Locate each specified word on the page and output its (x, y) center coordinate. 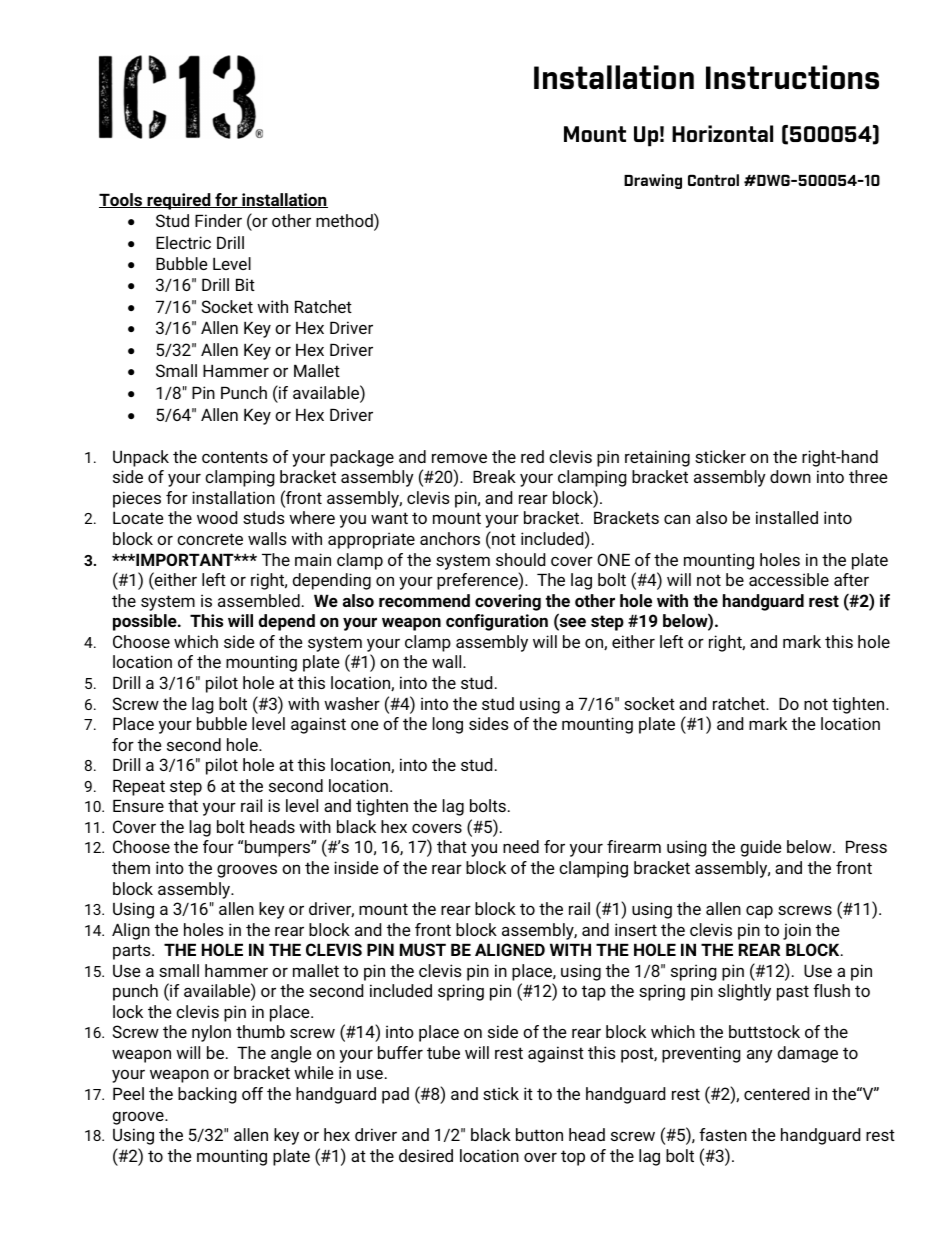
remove (459, 458)
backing (207, 1095)
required (179, 201)
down (790, 476)
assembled (259, 600)
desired (426, 1155)
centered (776, 1093)
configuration (497, 622)
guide (761, 848)
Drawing (653, 181)
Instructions (792, 77)
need (521, 846)
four (218, 846)
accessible (789, 579)
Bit (245, 284)
